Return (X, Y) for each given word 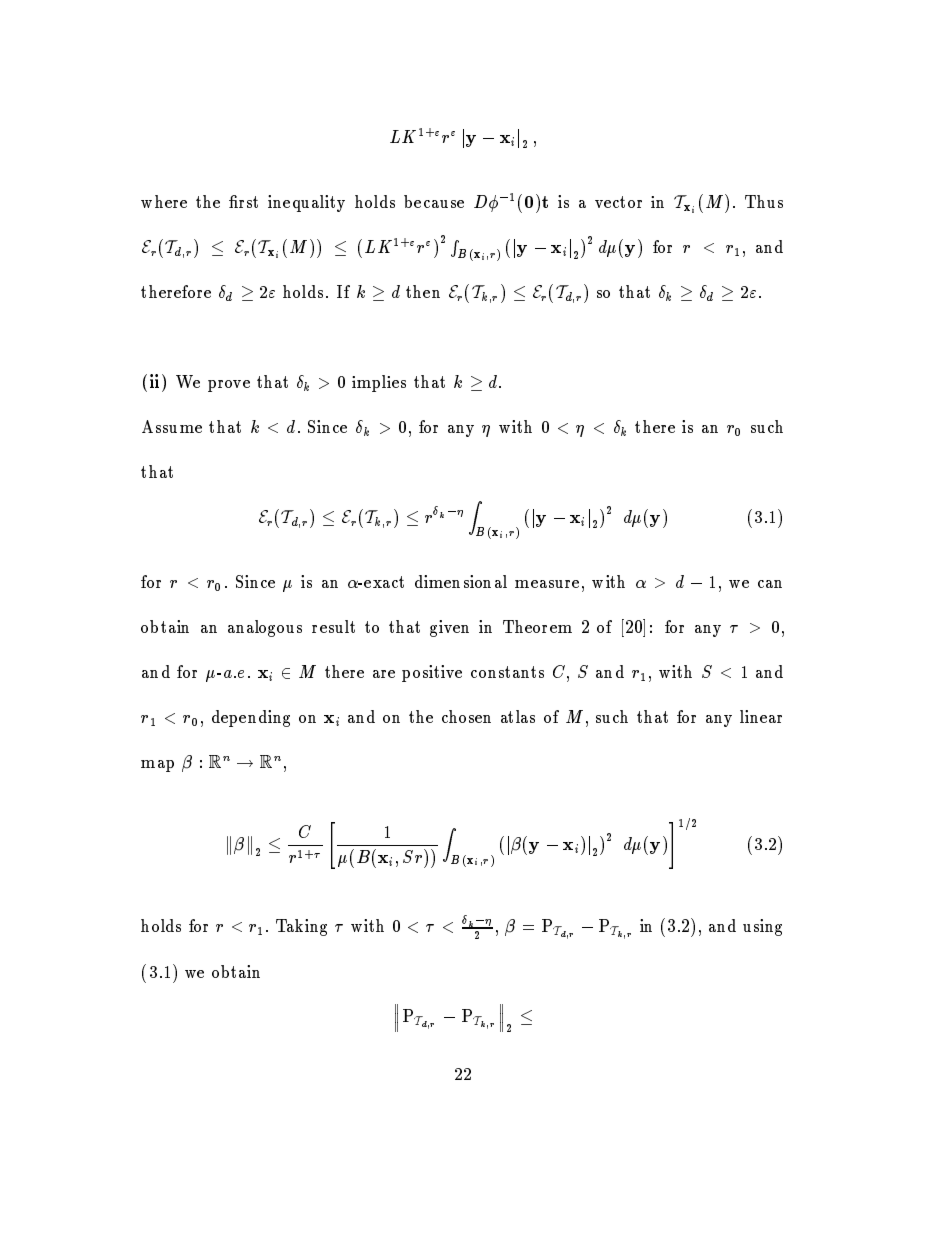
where (164, 201)
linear (761, 716)
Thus (764, 201)
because (434, 201)
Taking (301, 927)
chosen (466, 716)
